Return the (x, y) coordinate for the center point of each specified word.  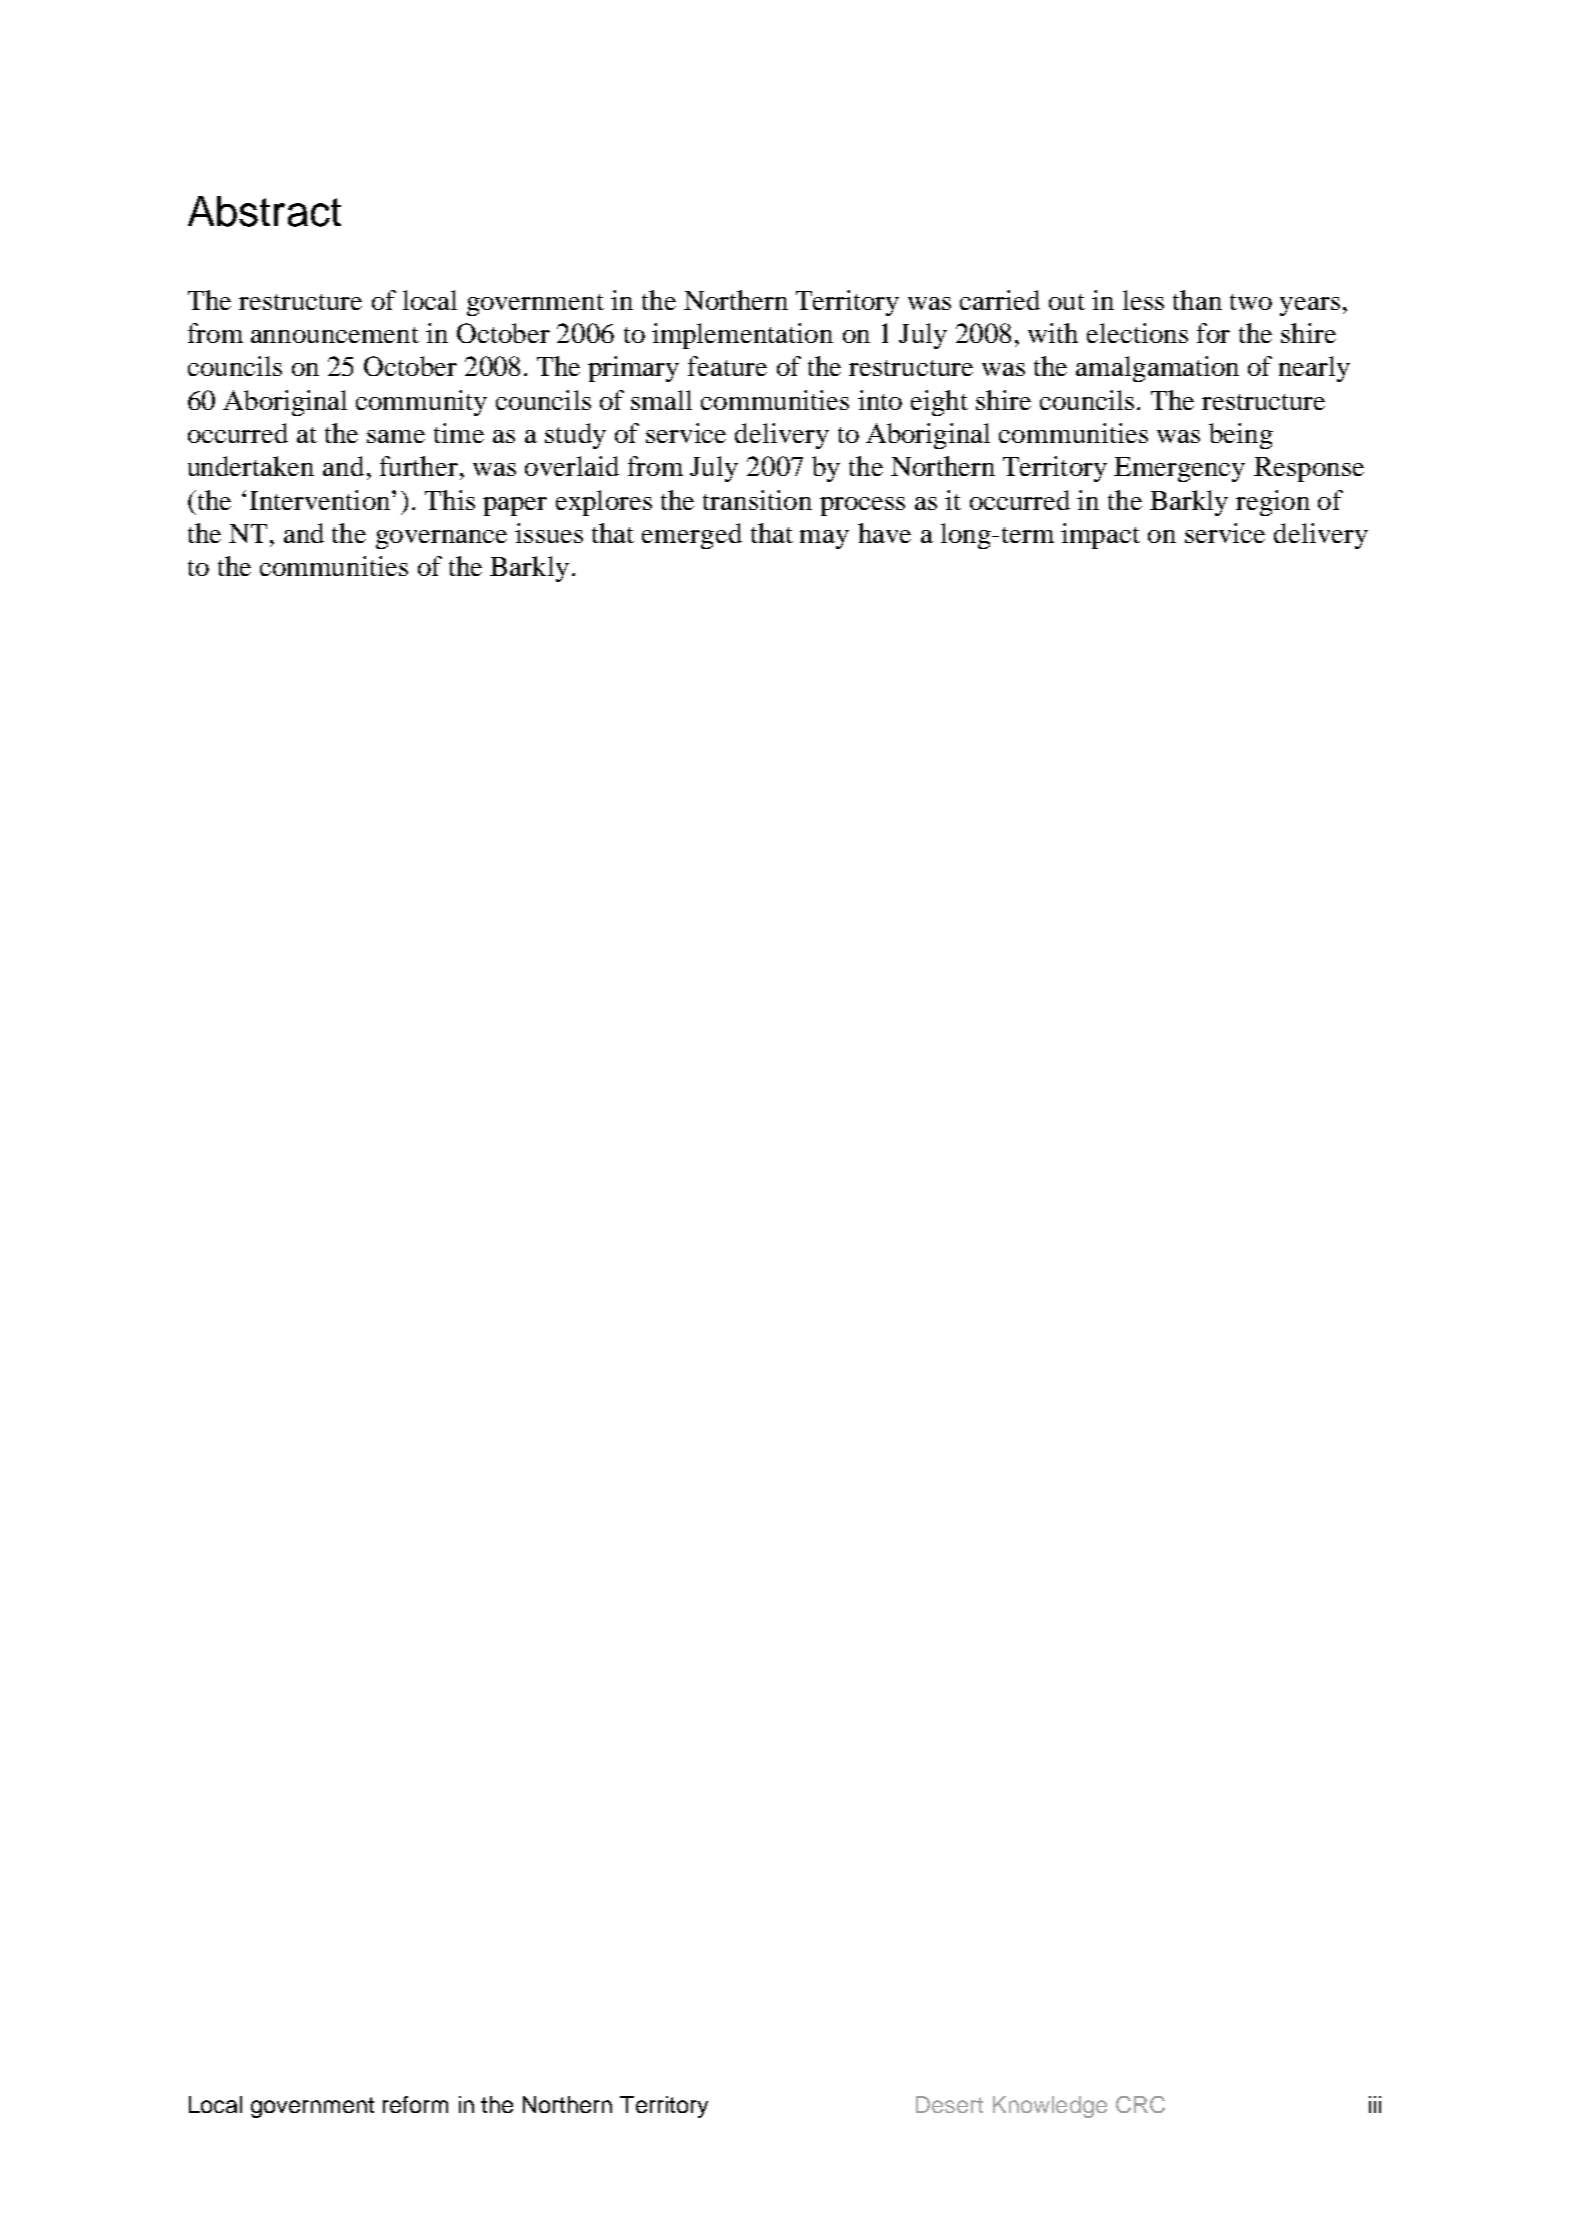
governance (441, 539)
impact (1100, 536)
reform (415, 2104)
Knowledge (1050, 2107)
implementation (742, 336)
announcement (335, 335)
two (1251, 302)
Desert (949, 2104)
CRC (1140, 2104)
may (824, 539)
